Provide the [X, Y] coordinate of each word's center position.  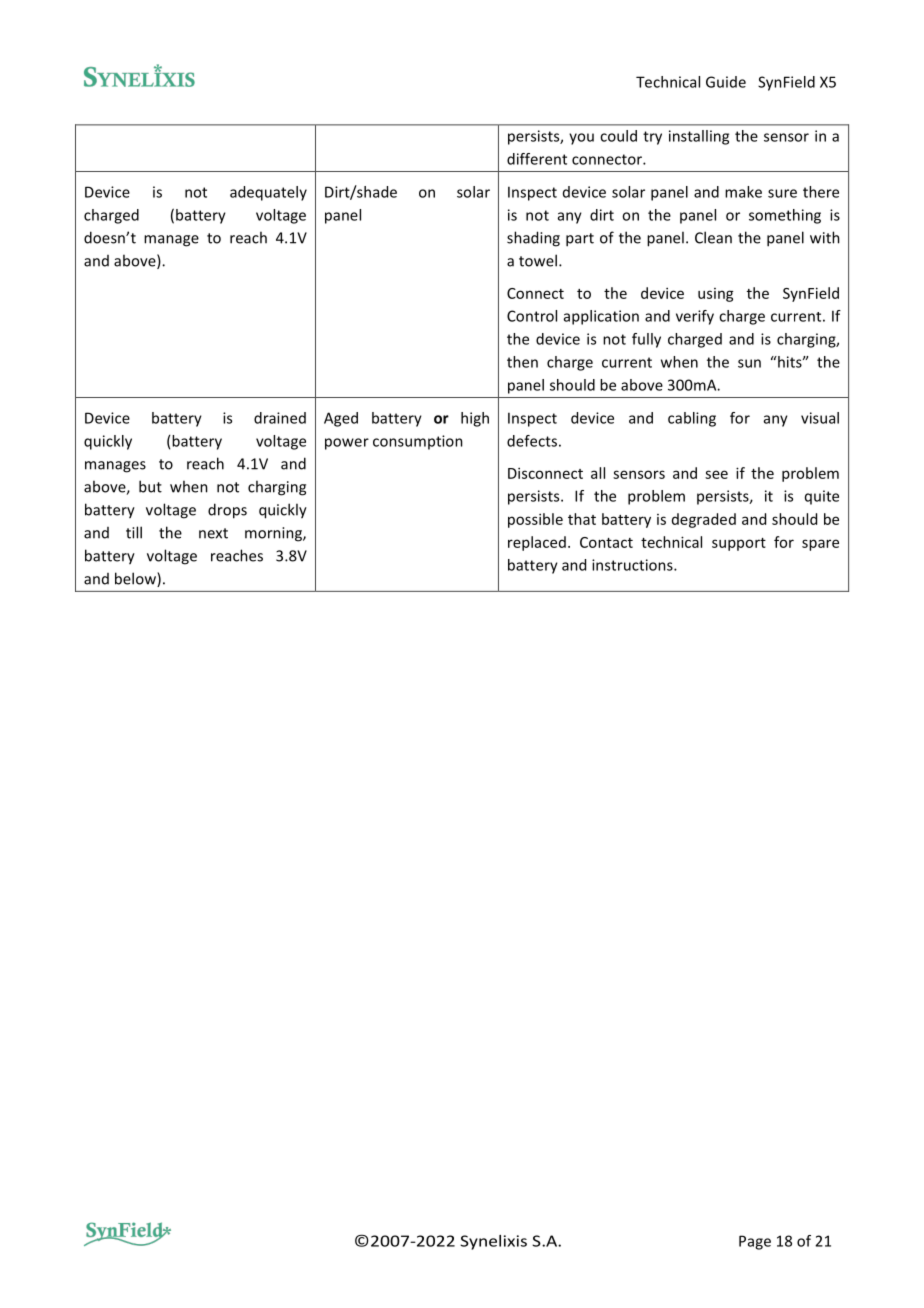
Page [755, 1242]
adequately [268, 193]
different [537, 159]
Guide [726, 82]
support [739, 544]
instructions [633, 565]
